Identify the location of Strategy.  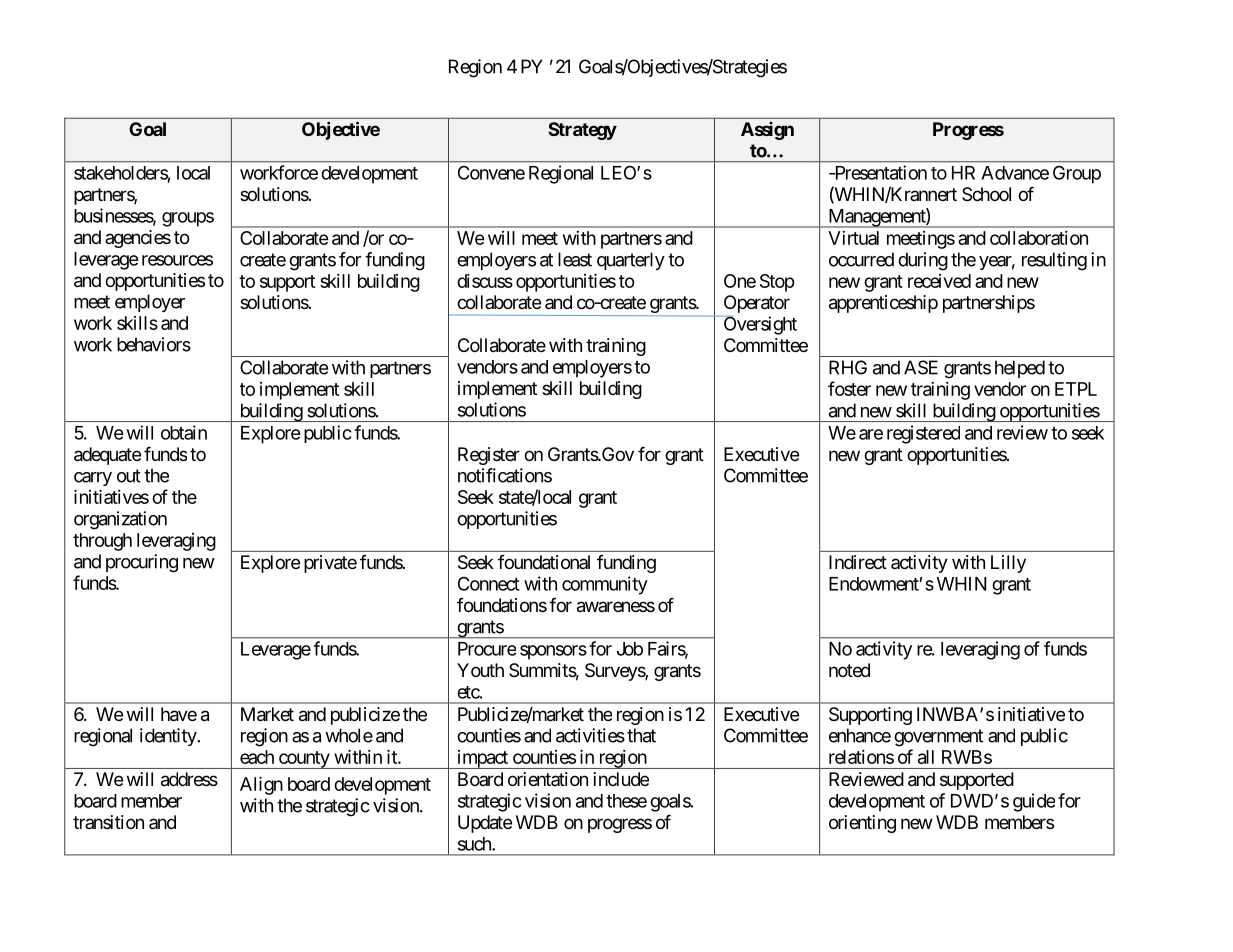
(582, 131).
